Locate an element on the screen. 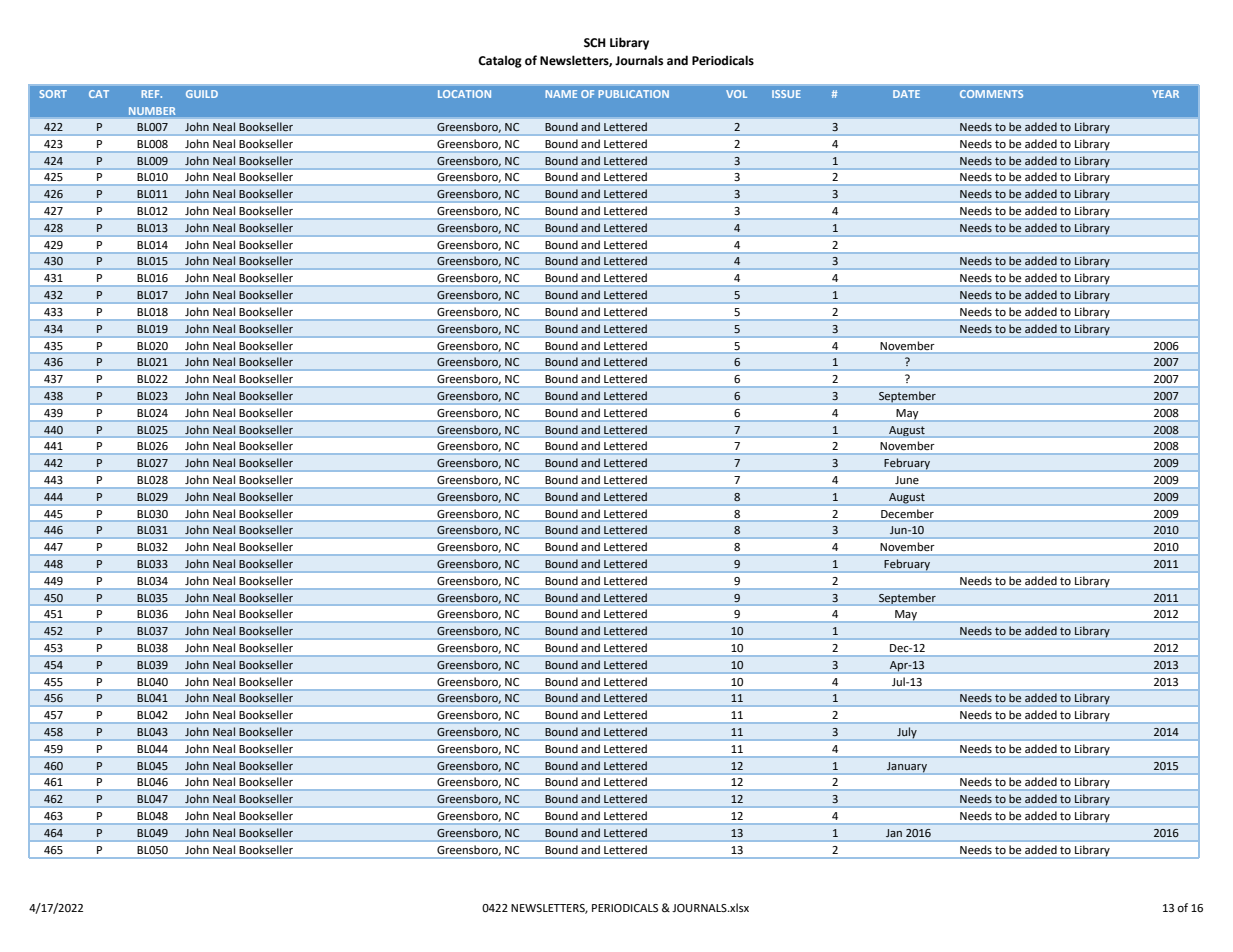 This screenshot has width=1233, height=952. YEAR is located at coordinates (1165, 94).
